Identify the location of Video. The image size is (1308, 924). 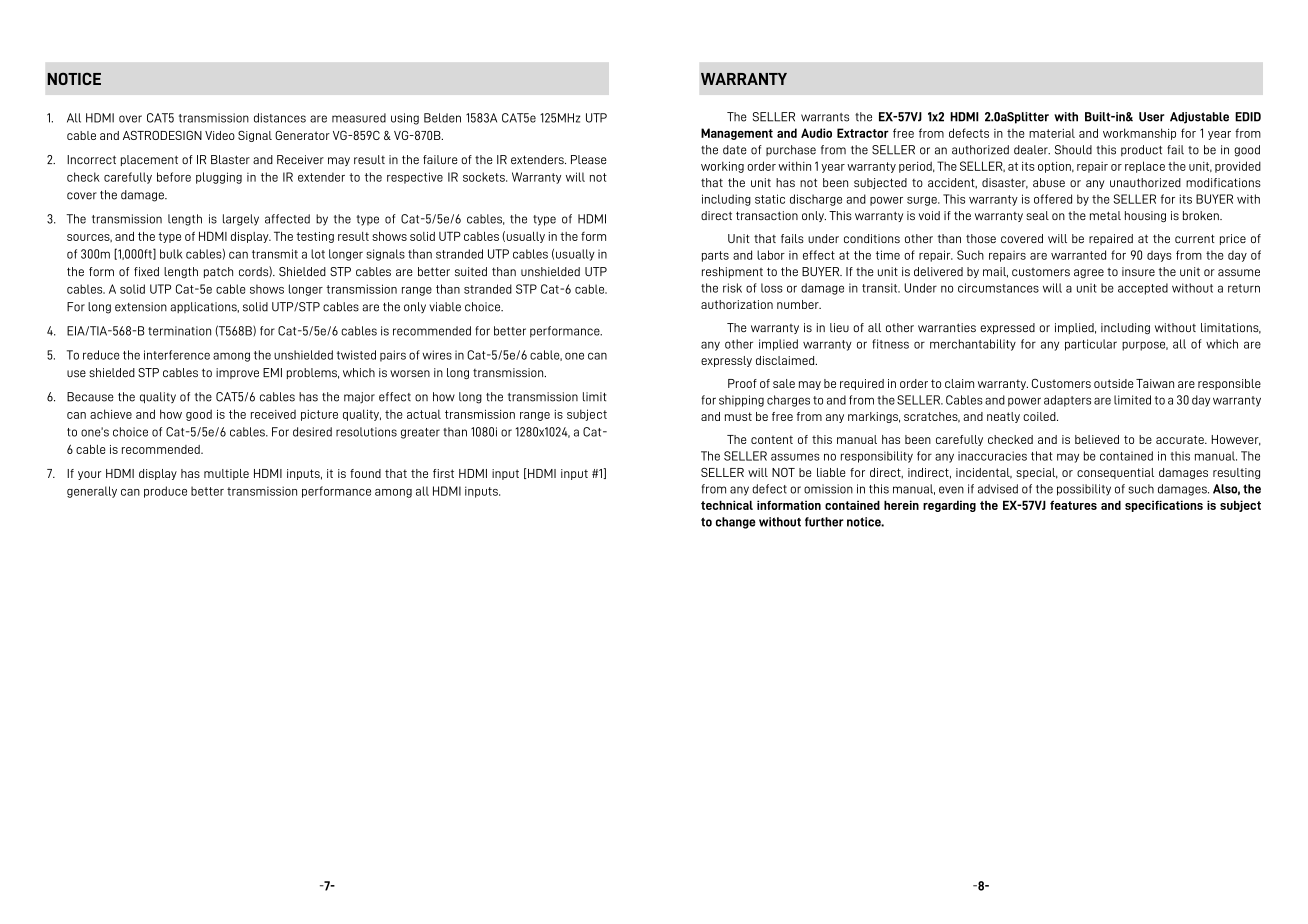
(220, 135).
